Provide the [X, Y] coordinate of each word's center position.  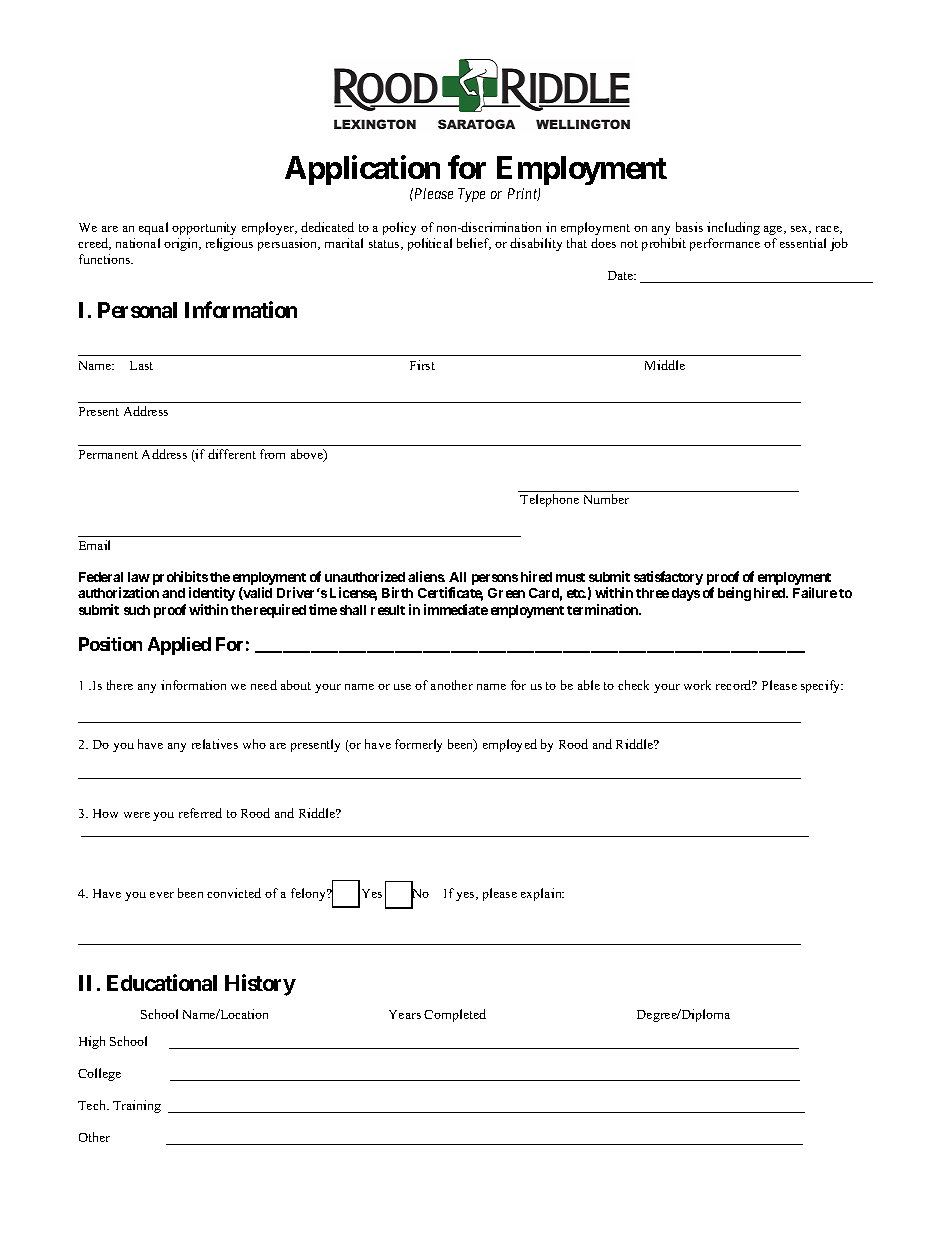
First [422, 365]
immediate [456, 609]
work [697, 685]
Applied [179, 646]
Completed [455, 1015]
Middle [665, 365]
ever [162, 895]
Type [471, 195]
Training [137, 1106]
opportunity [204, 228]
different [232, 454]
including [733, 228]
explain [542, 894]
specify [822, 686]
